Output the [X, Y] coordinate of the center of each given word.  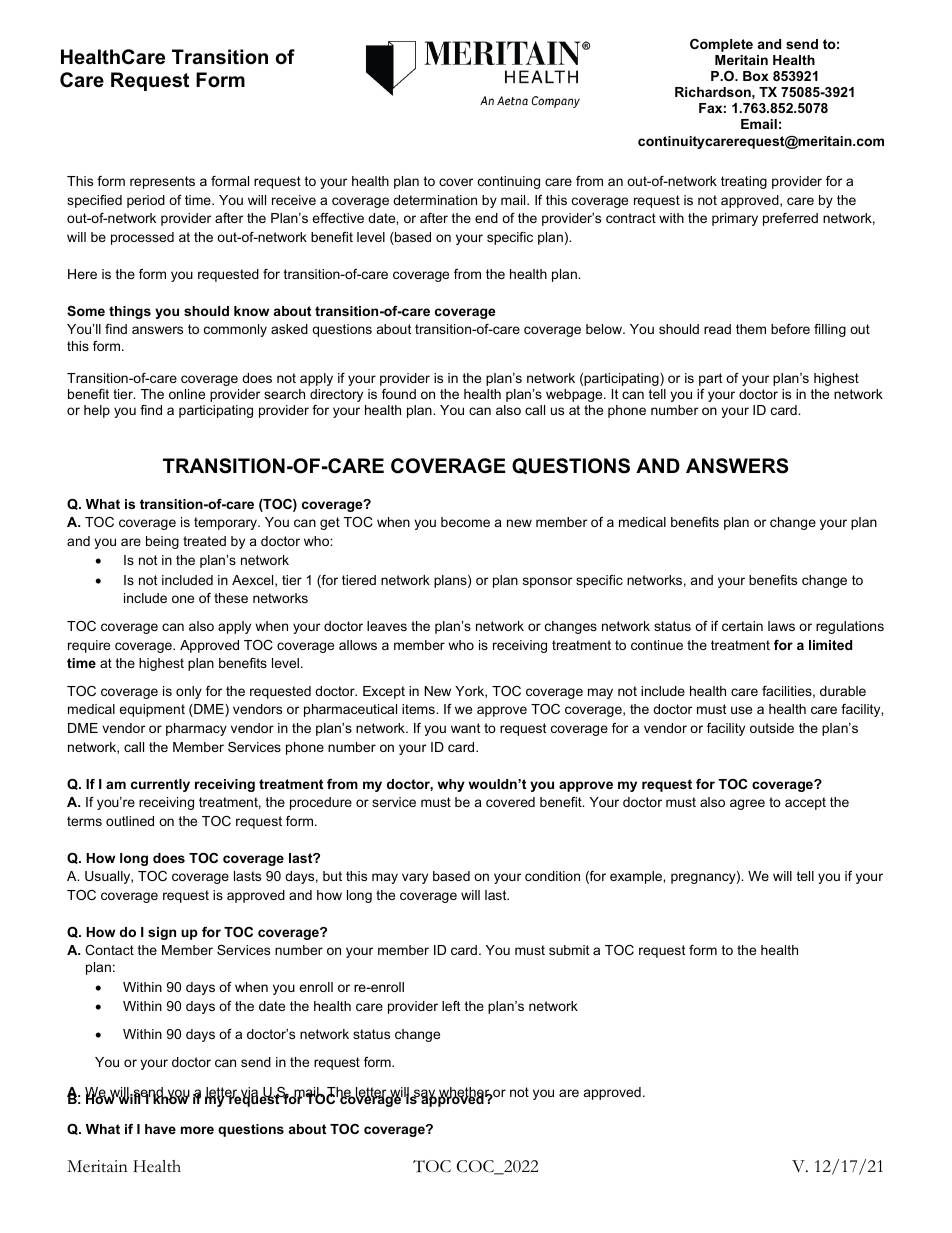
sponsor [547, 582]
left [451, 1006]
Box [756, 76]
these [231, 598]
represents [162, 182]
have [160, 1129]
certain [742, 626]
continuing [509, 182]
